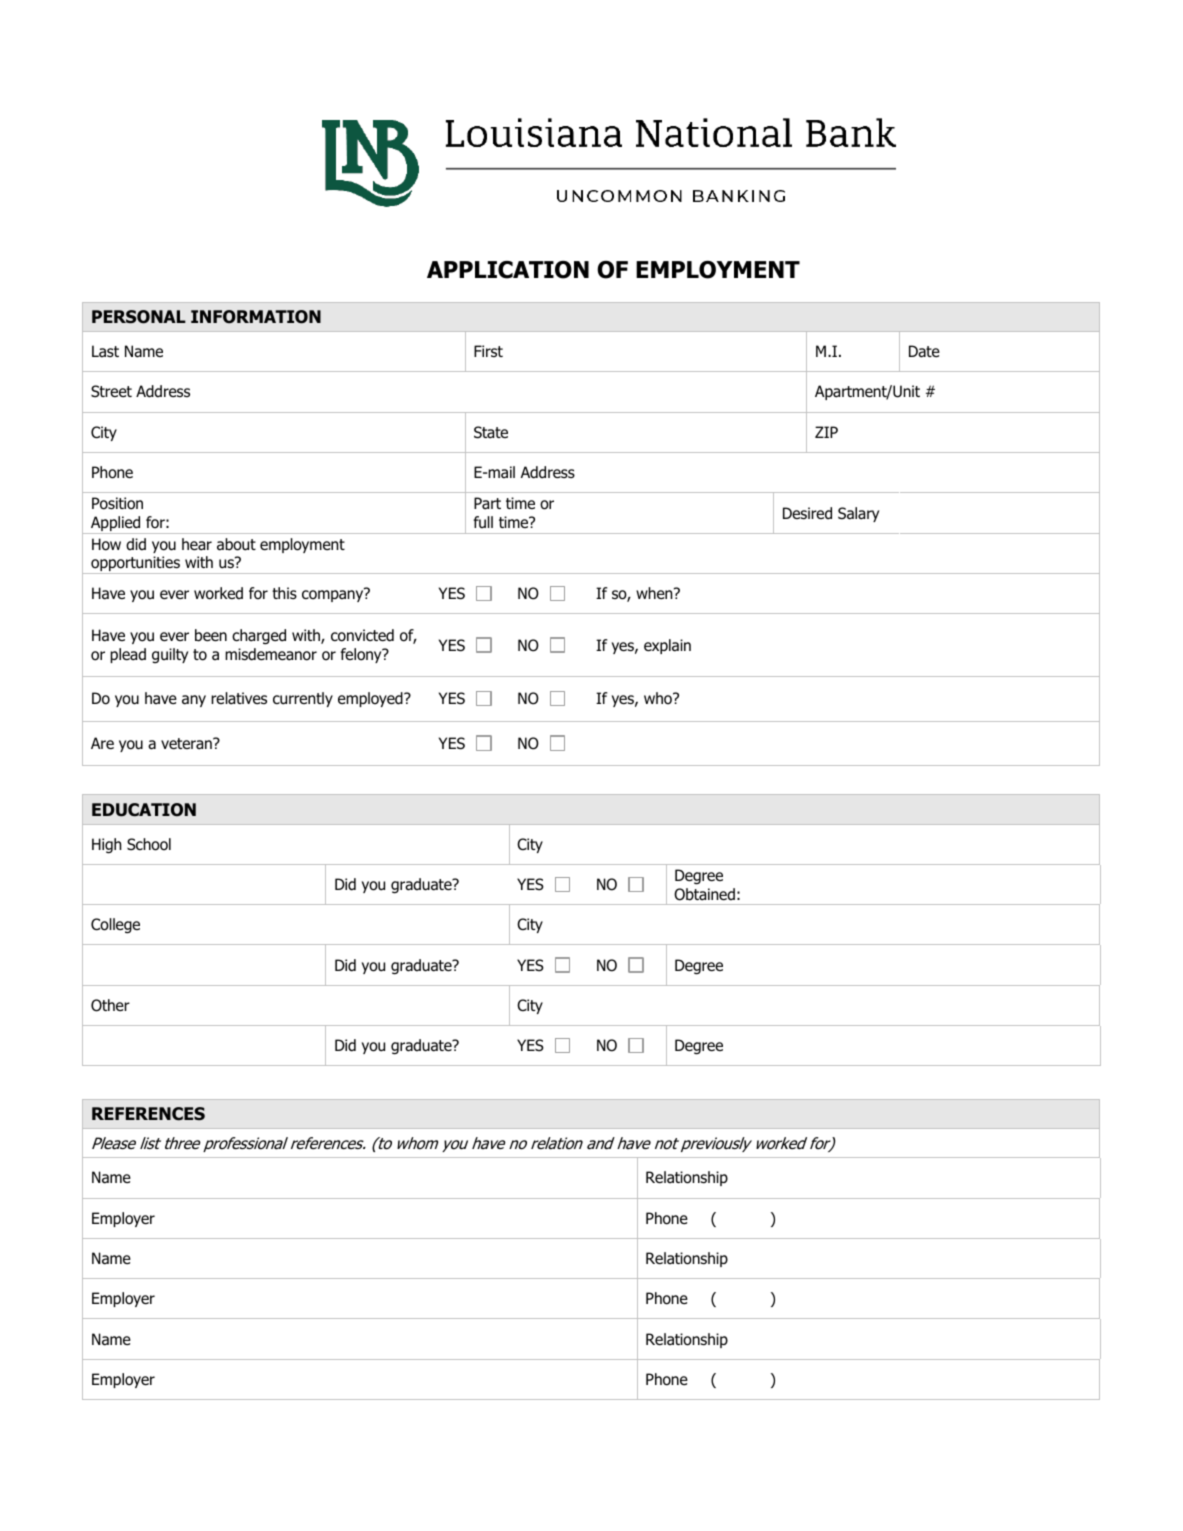 This screenshot has width=1183, height=1531. Describe the element at coordinates (362, 635) in the screenshot. I see `convicted` at that location.
